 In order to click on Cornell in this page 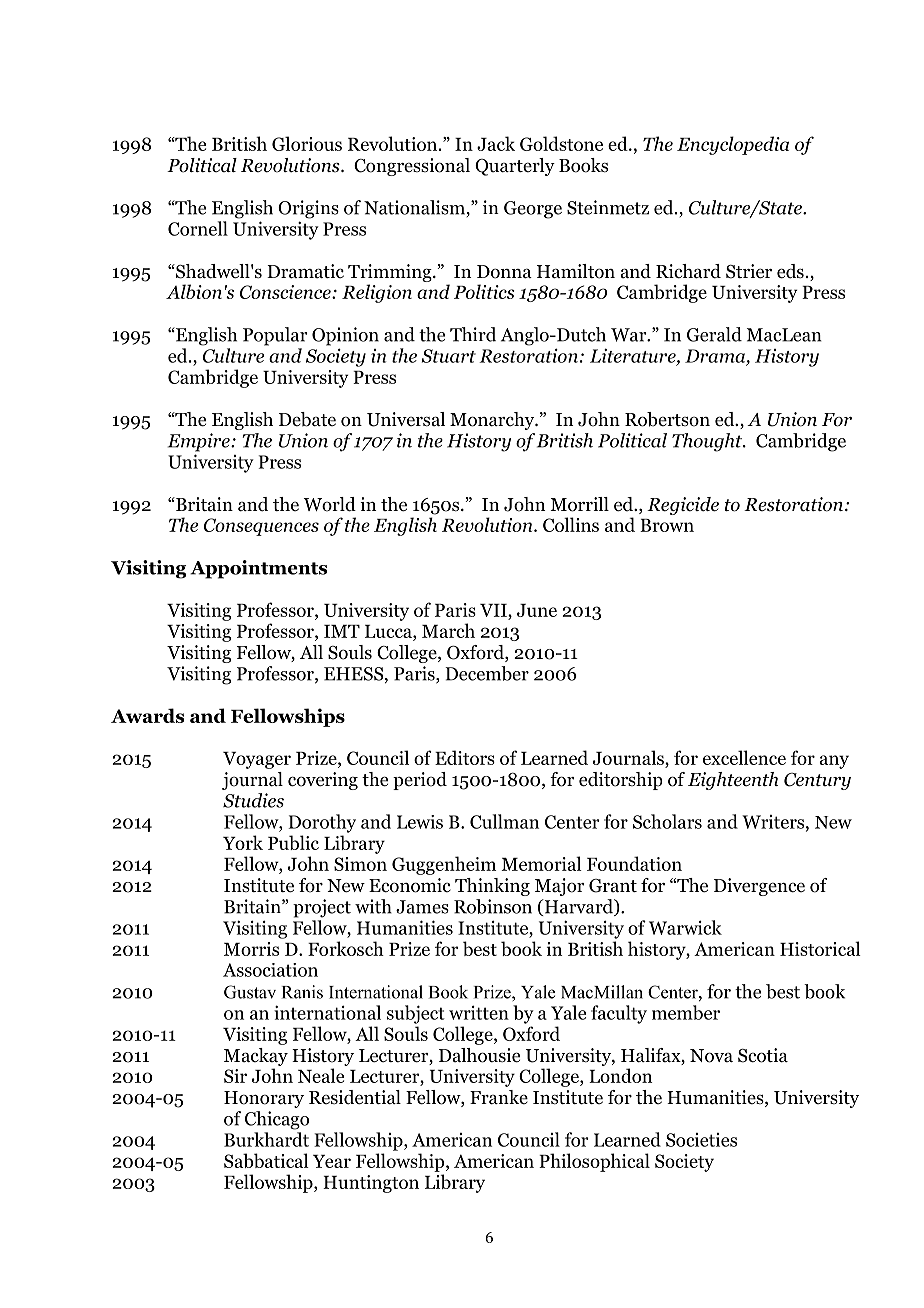, I will do `click(198, 228)`.
